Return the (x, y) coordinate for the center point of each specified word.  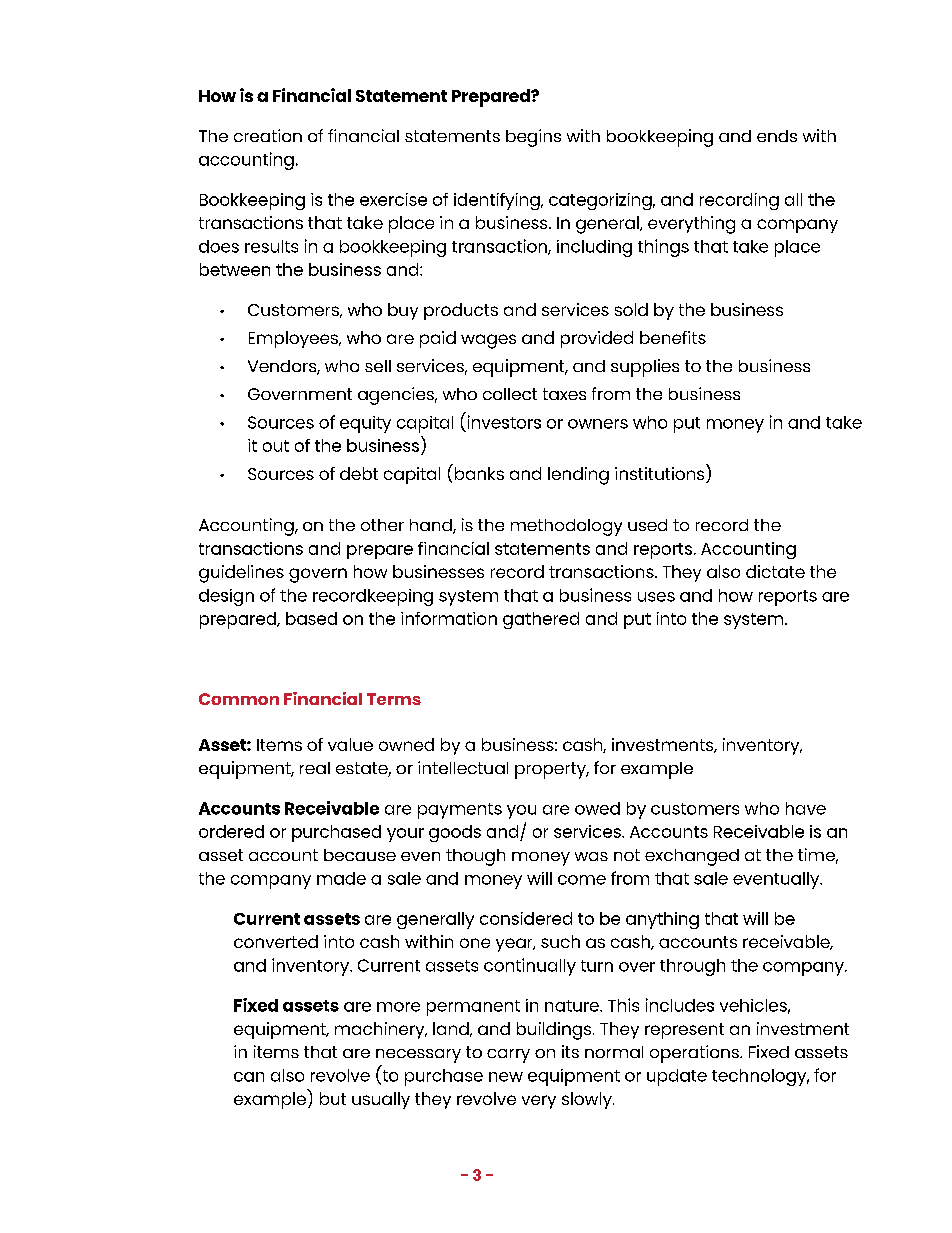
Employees (294, 339)
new (506, 1077)
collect (510, 394)
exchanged (692, 857)
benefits (673, 337)
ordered (231, 831)
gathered (541, 620)
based (311, 618)
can (249, 1077)
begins (533, 138)
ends (777, 136)
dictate (775, 571)
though (475, 857)
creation (268, 135)
